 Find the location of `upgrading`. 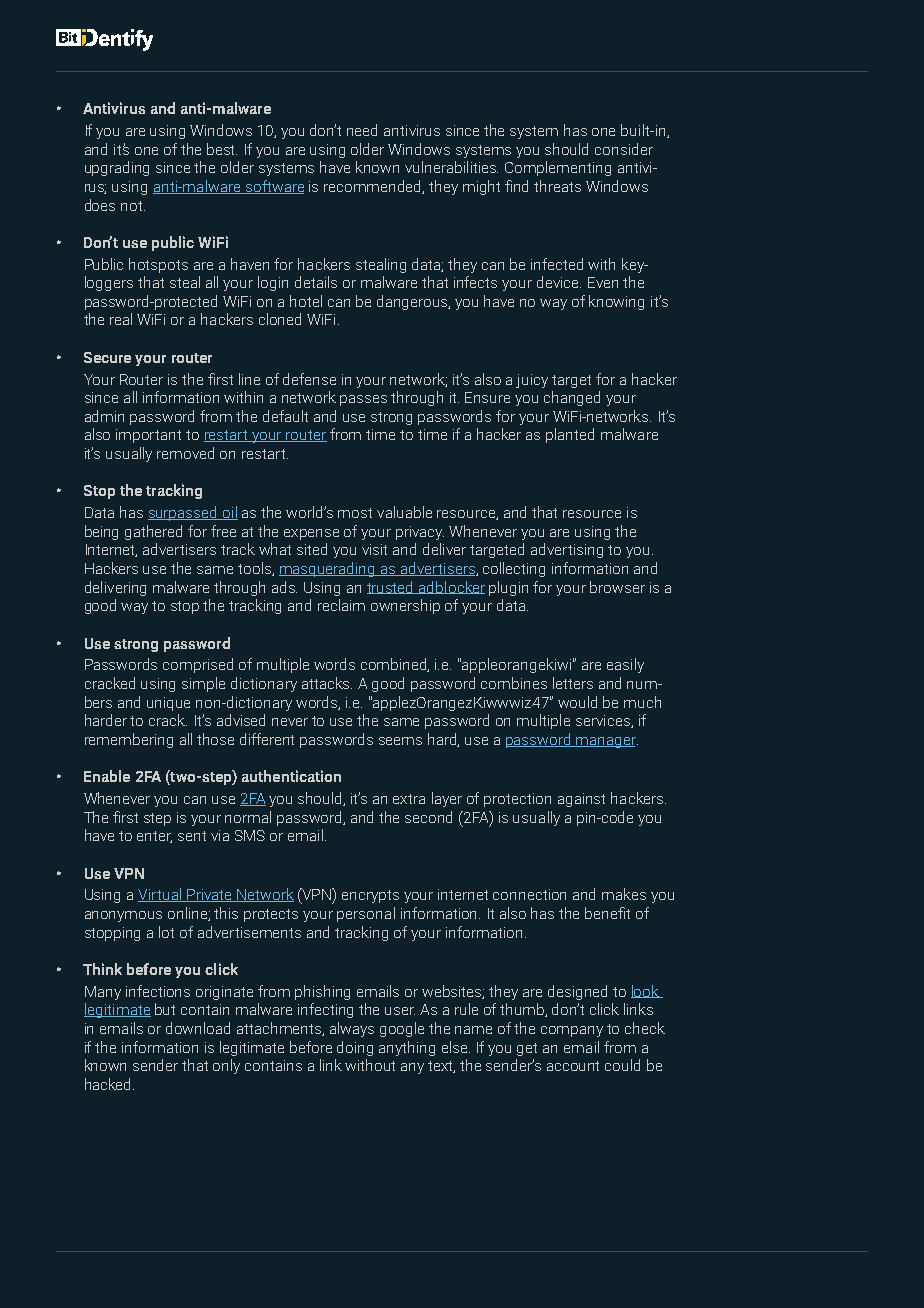

upgrading is located at coordinates (117, 168).
